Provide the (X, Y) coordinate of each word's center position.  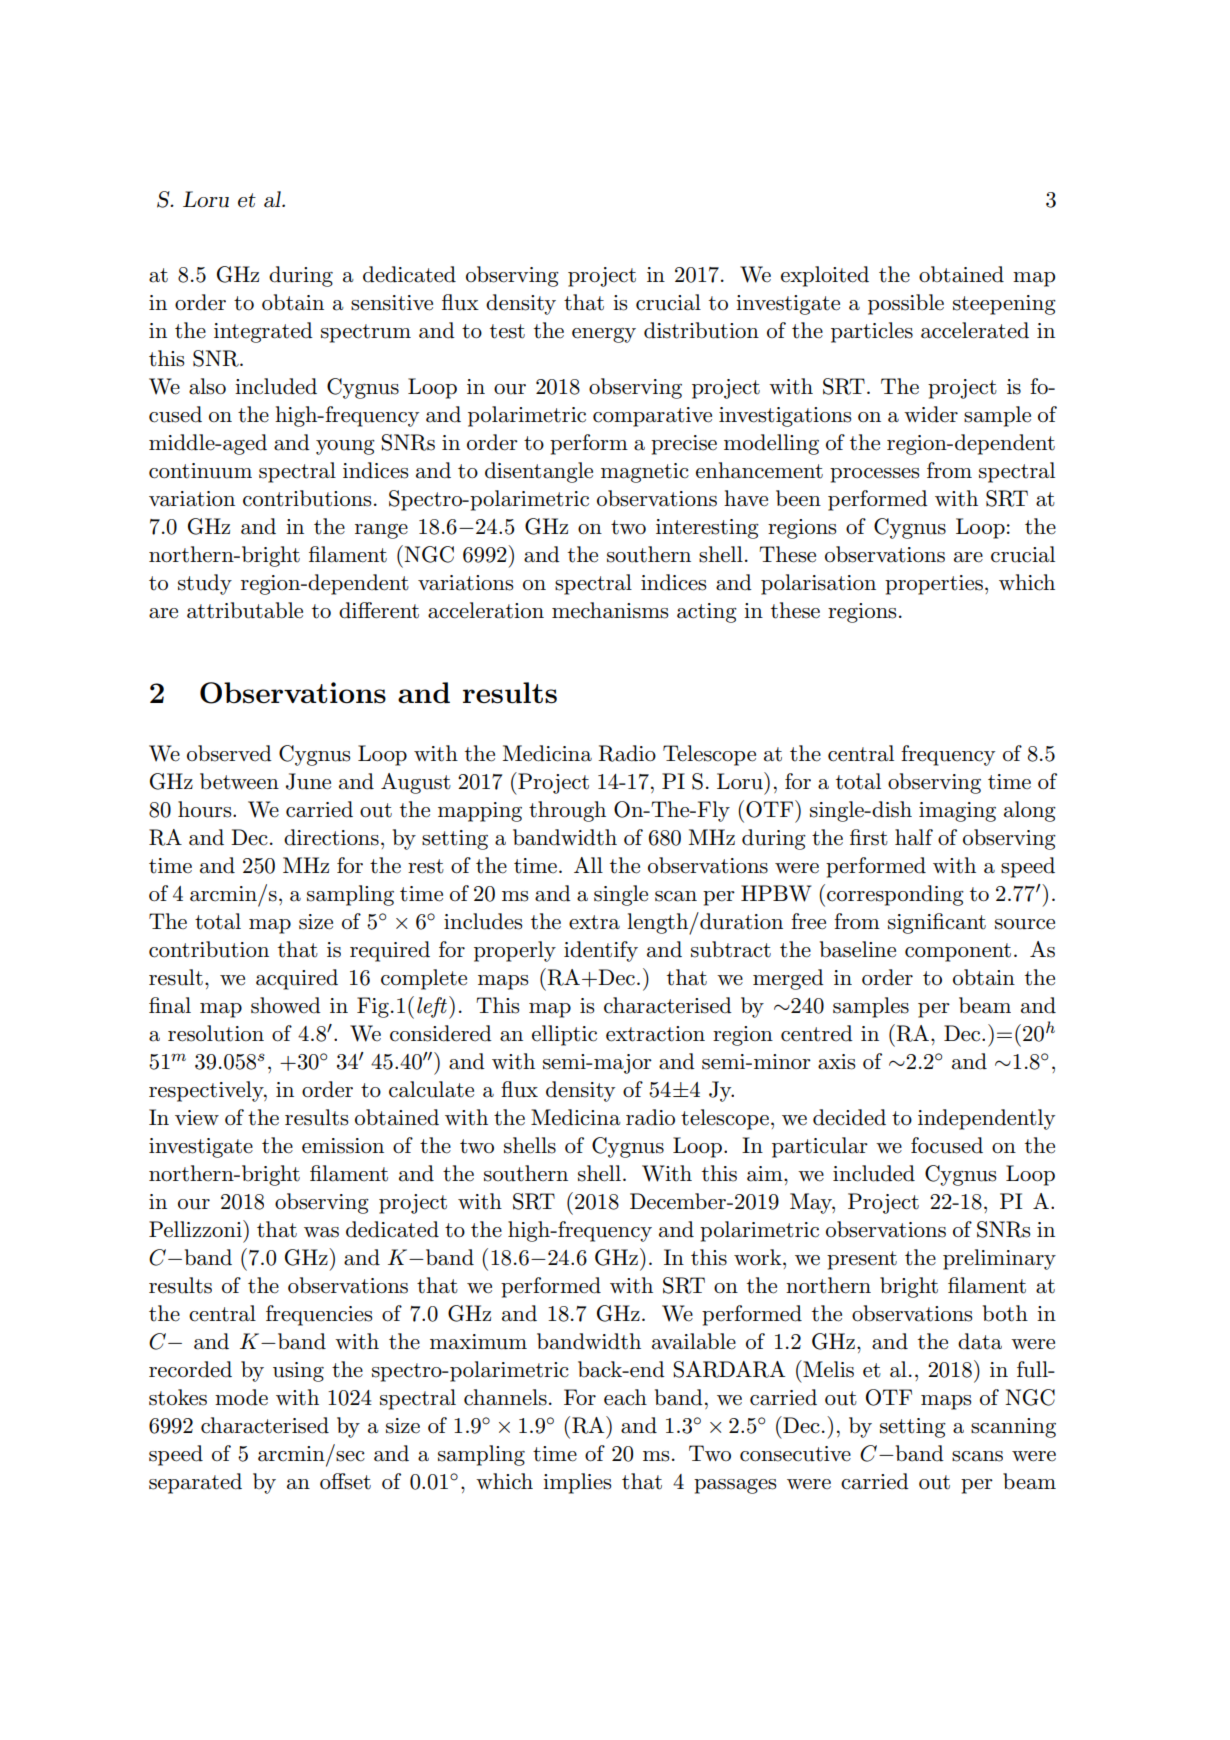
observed (229, 753)
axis (836, 1062)
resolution (216, 1033)
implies (577, 1483)
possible (906, 304)
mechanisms (610, 610)
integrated (263, 332)
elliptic (564, 1035)
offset (345, 1481)
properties (934, 585)
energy (604, 335)
